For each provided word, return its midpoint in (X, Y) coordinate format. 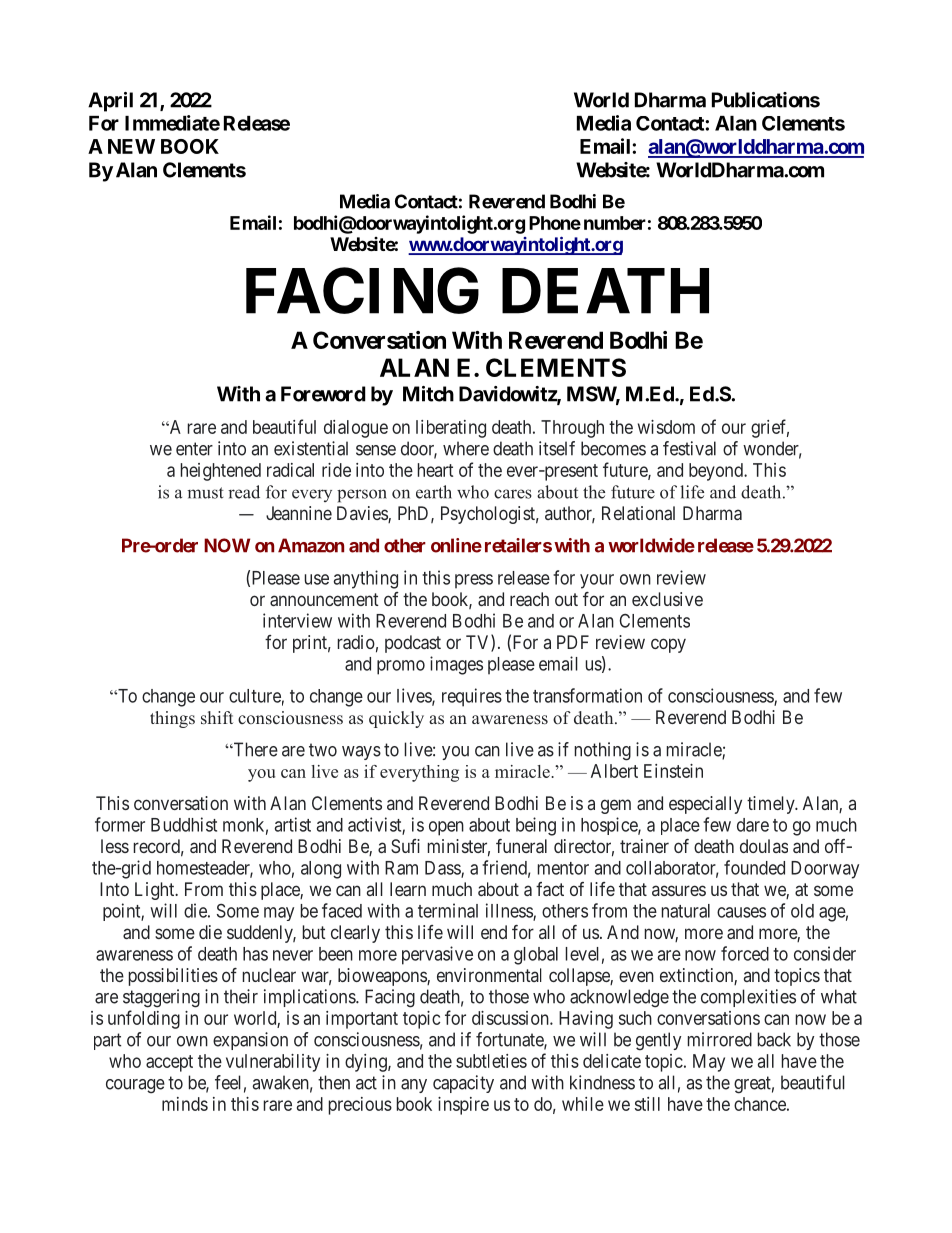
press (474, 581)
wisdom (666, 427)
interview (297, 620)
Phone (555, 223)
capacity (463, 1084)
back (774, 1039)
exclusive (667, 599)
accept (169, 1063)
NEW (131, 146)
